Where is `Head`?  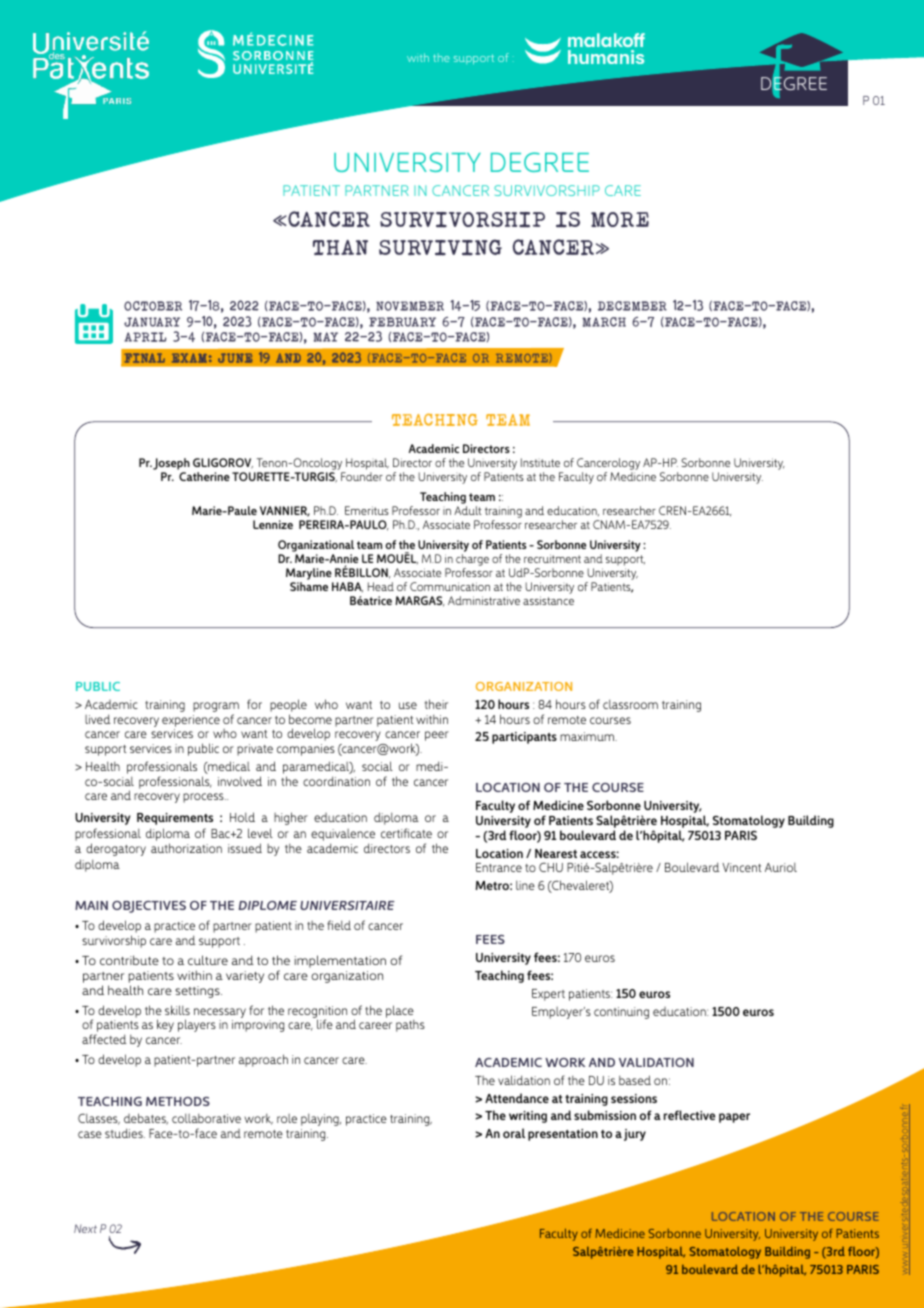
Head is located at coordinates (381, 586).
